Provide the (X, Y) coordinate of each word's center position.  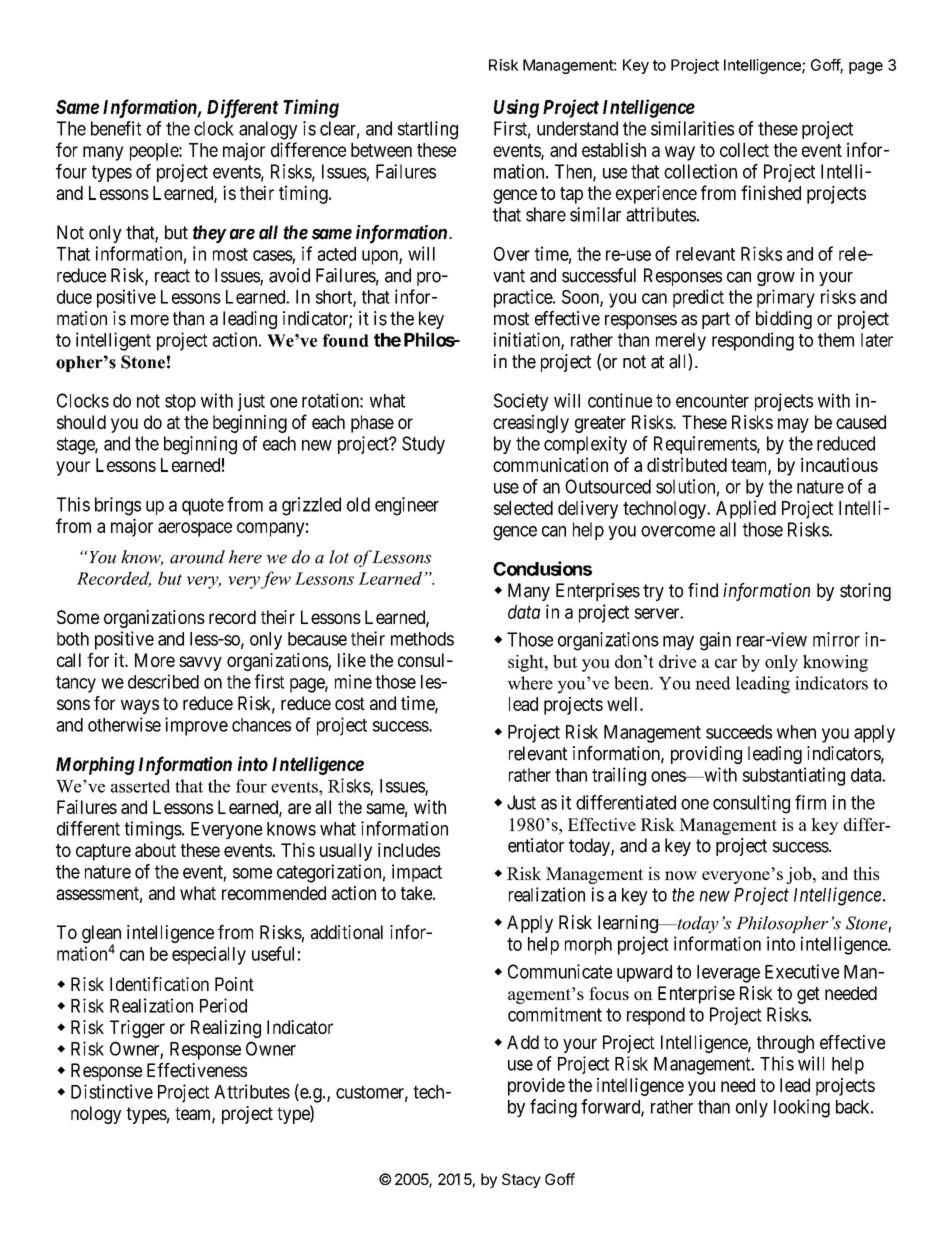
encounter (712, 401)
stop (180, 402)
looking (802, 1108)
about (155, 850)
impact (417, 873)
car (726, 663)
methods (422, 639)
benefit (116, 128)
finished (771, 192)
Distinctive (112, 1091)
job (800, 875)
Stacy (521, 1180)
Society (521, 402)
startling (428, 130)
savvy (200, 663)
